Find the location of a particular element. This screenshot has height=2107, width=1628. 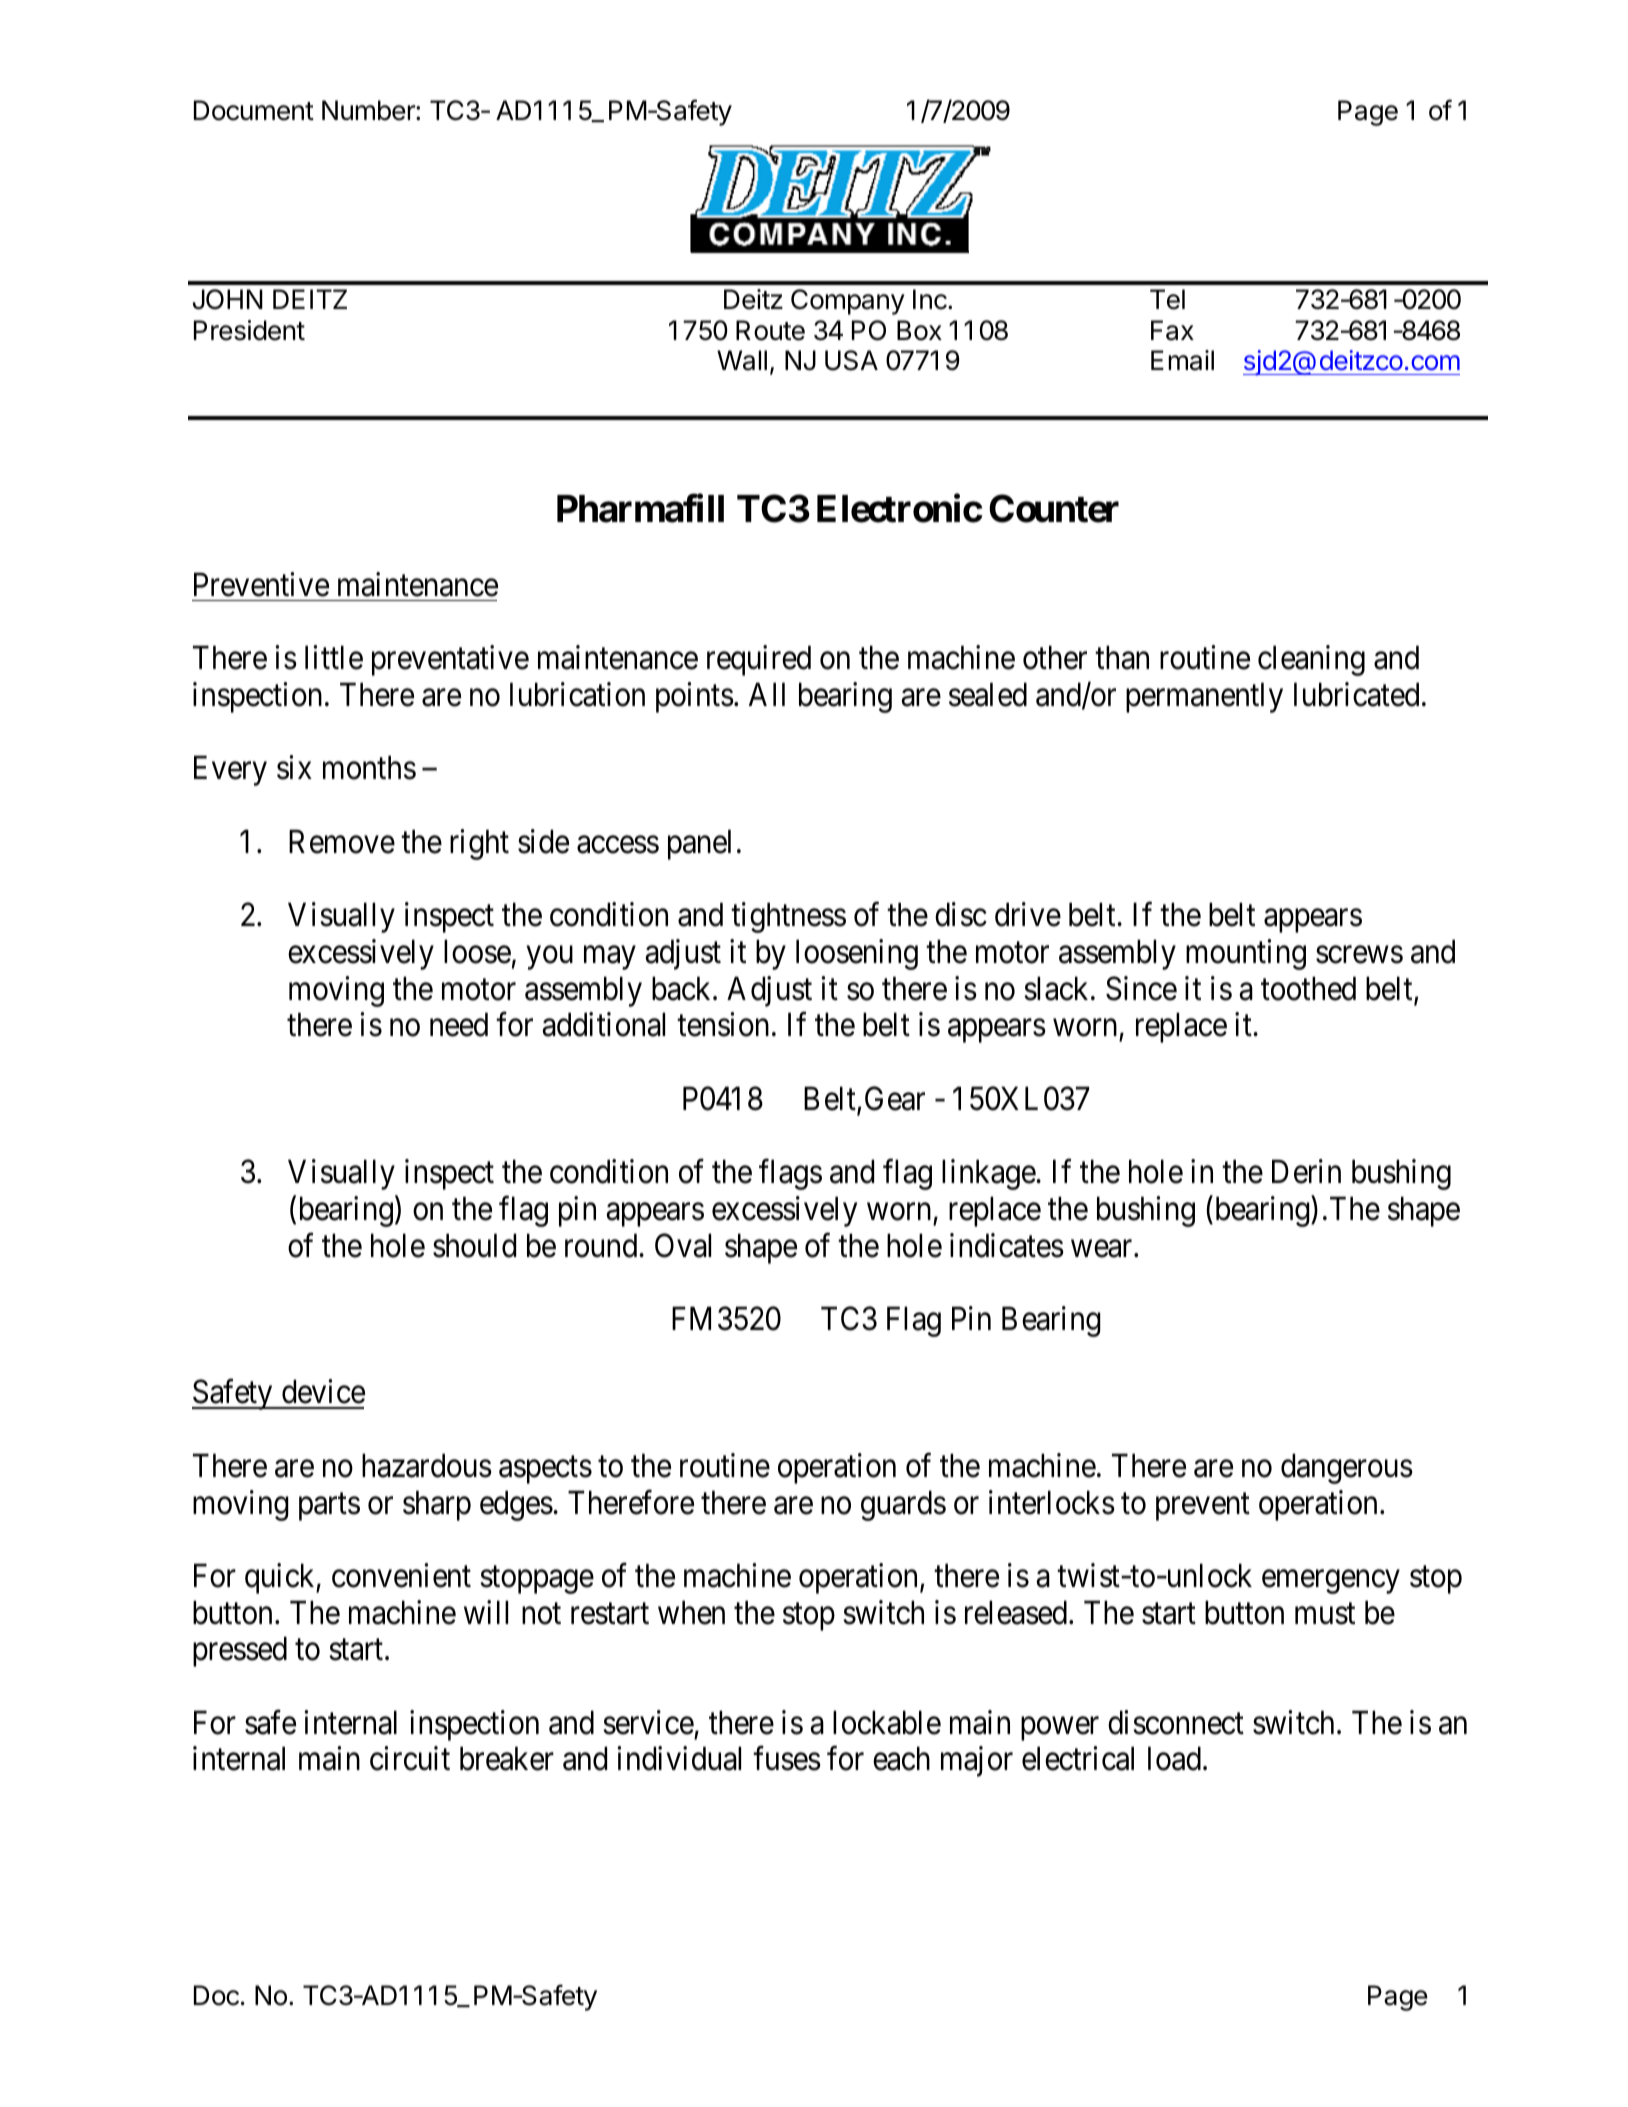

should is located at coordinates (474, 1245).
